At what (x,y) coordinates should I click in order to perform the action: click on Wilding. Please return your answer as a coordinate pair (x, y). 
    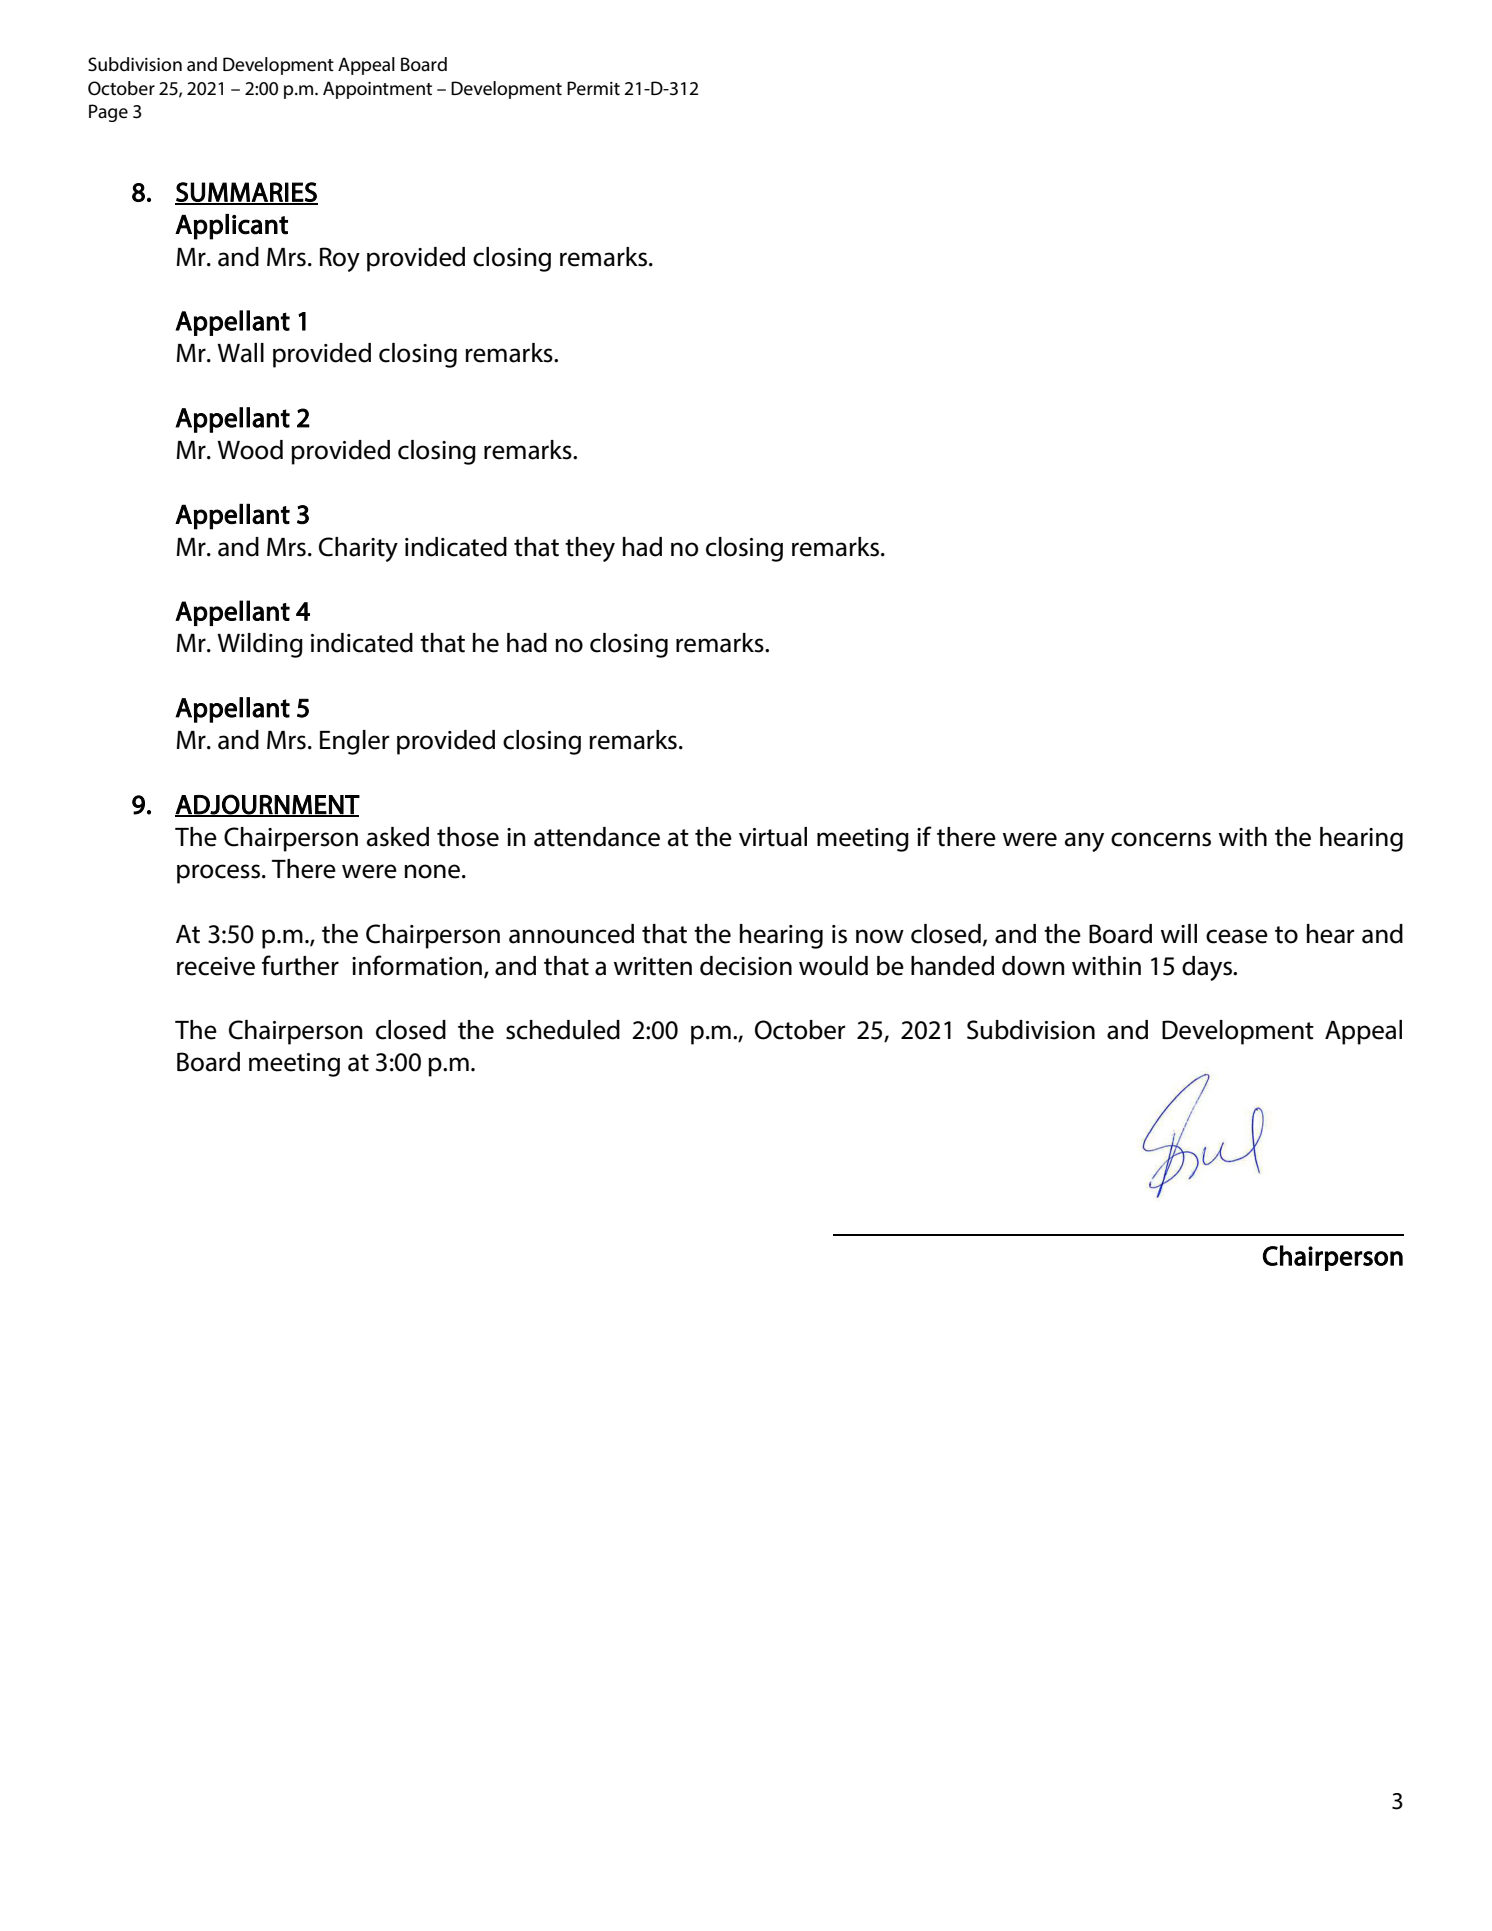
    Looking at the image, I should click on (260, 645).
